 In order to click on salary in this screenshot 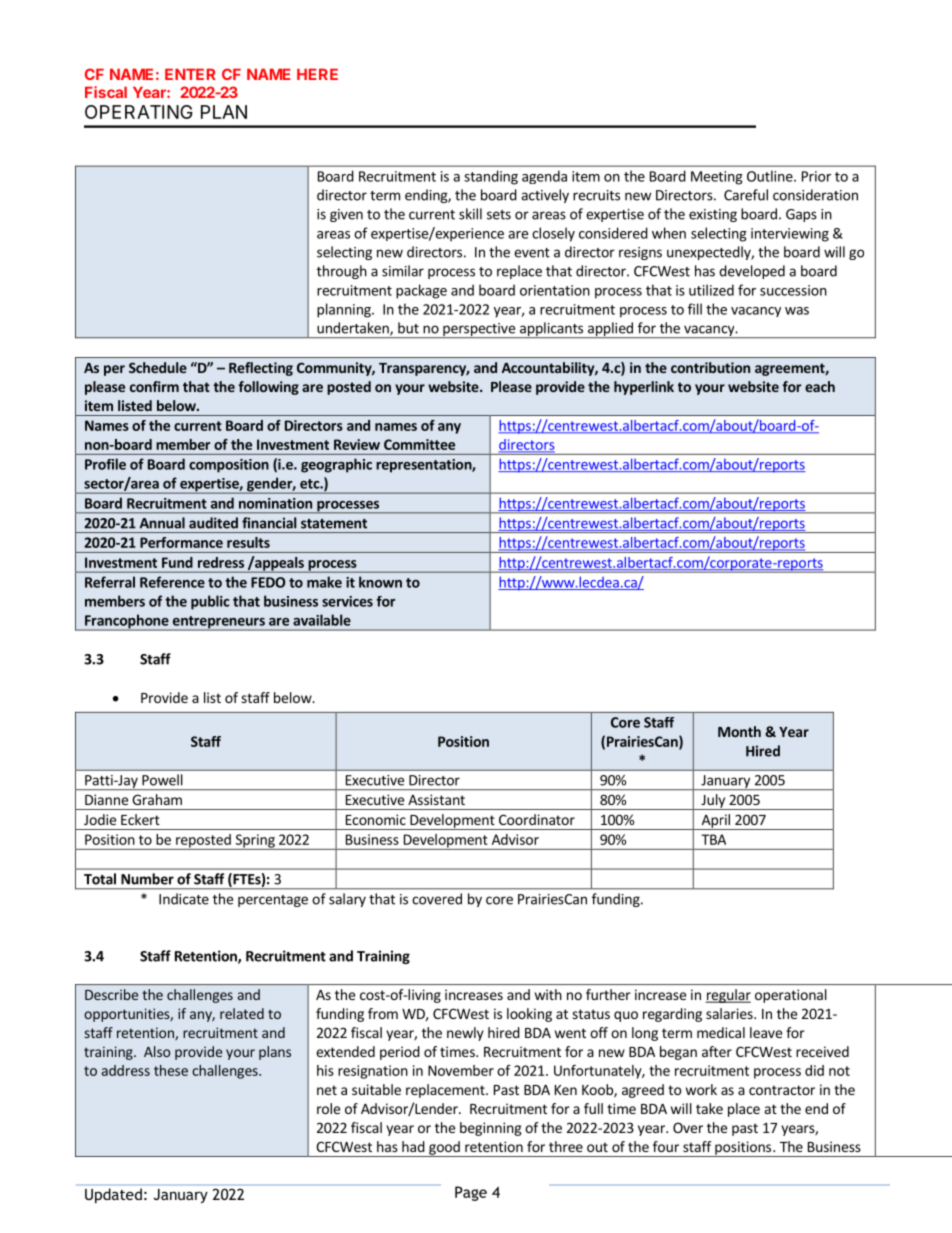, I will do `click(347, 900)`.
